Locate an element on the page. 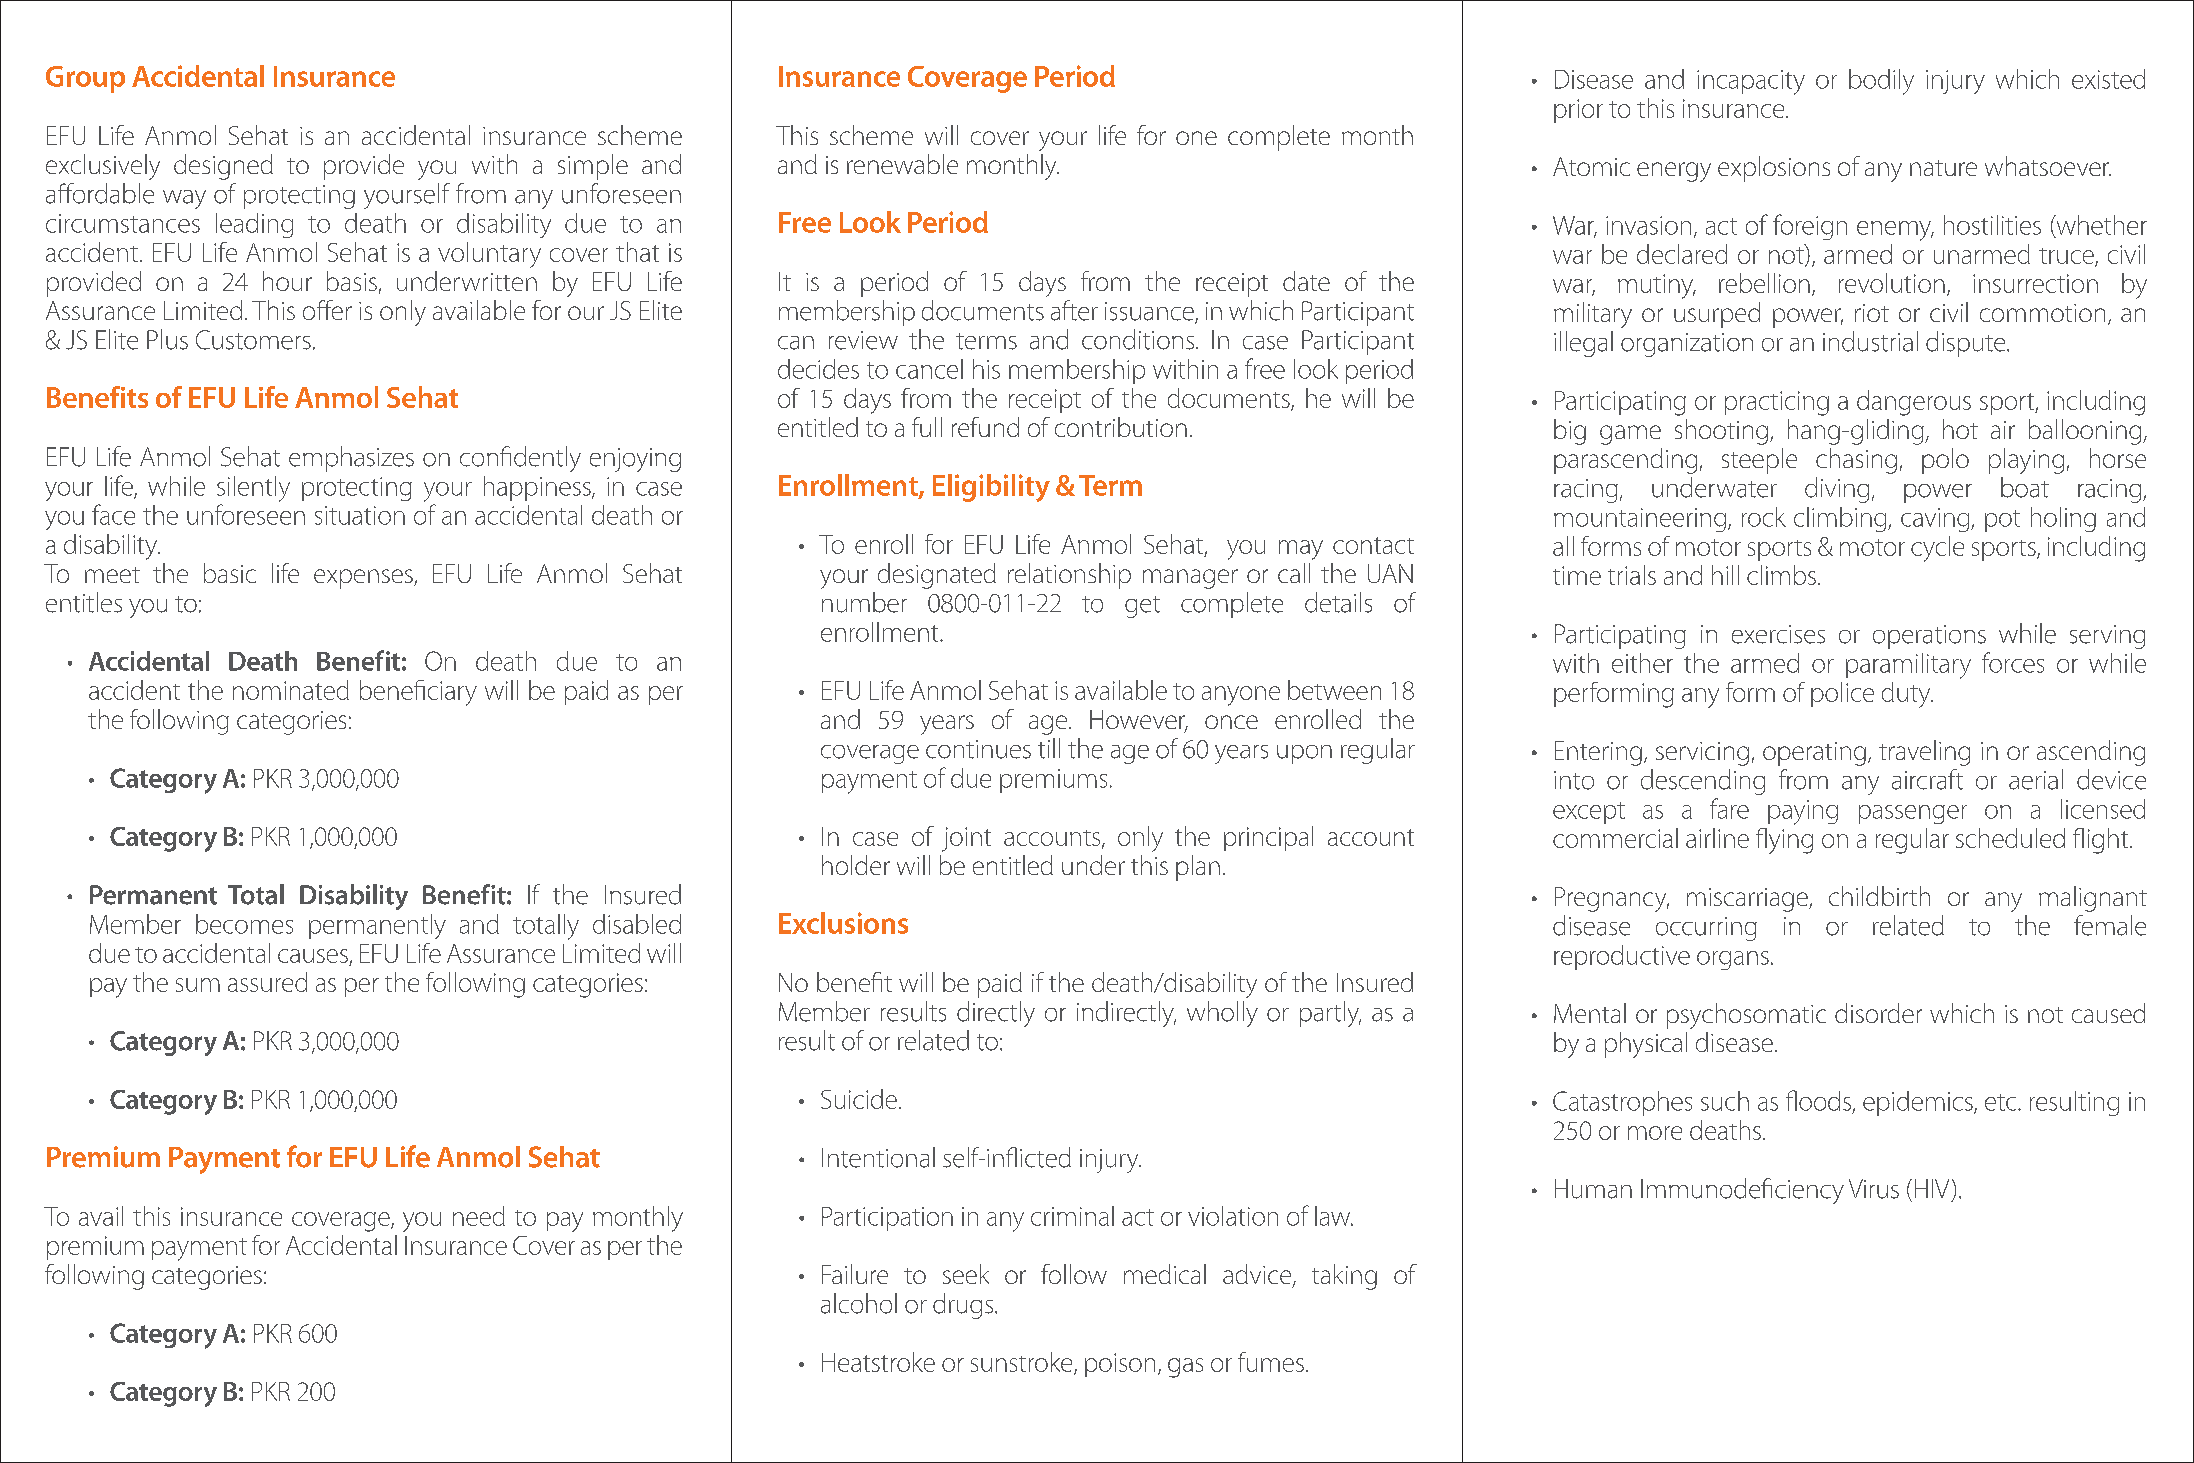  need is located at coordinates (479, 1216).
